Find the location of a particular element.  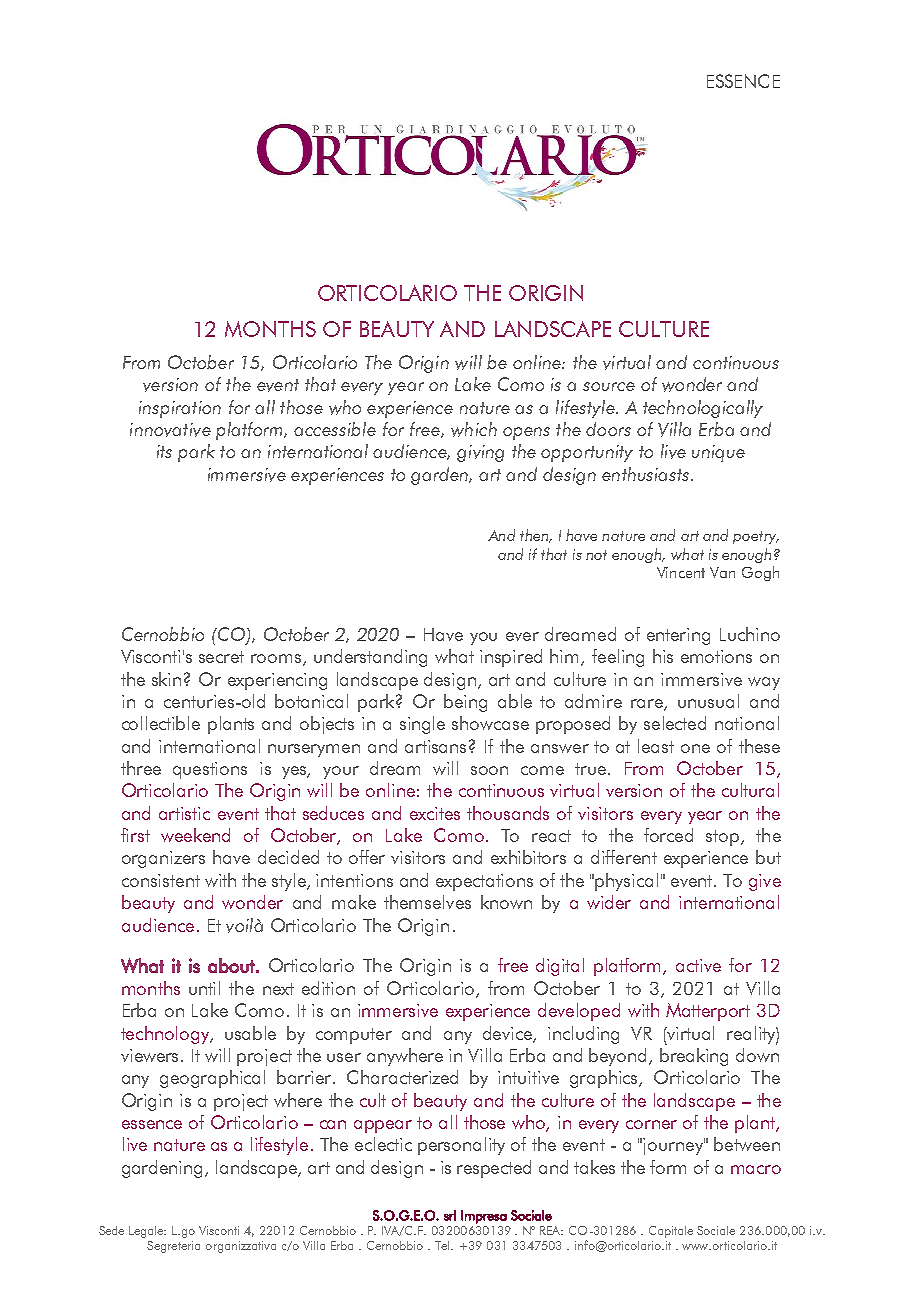

excites is located at coordinates (435, 813).
